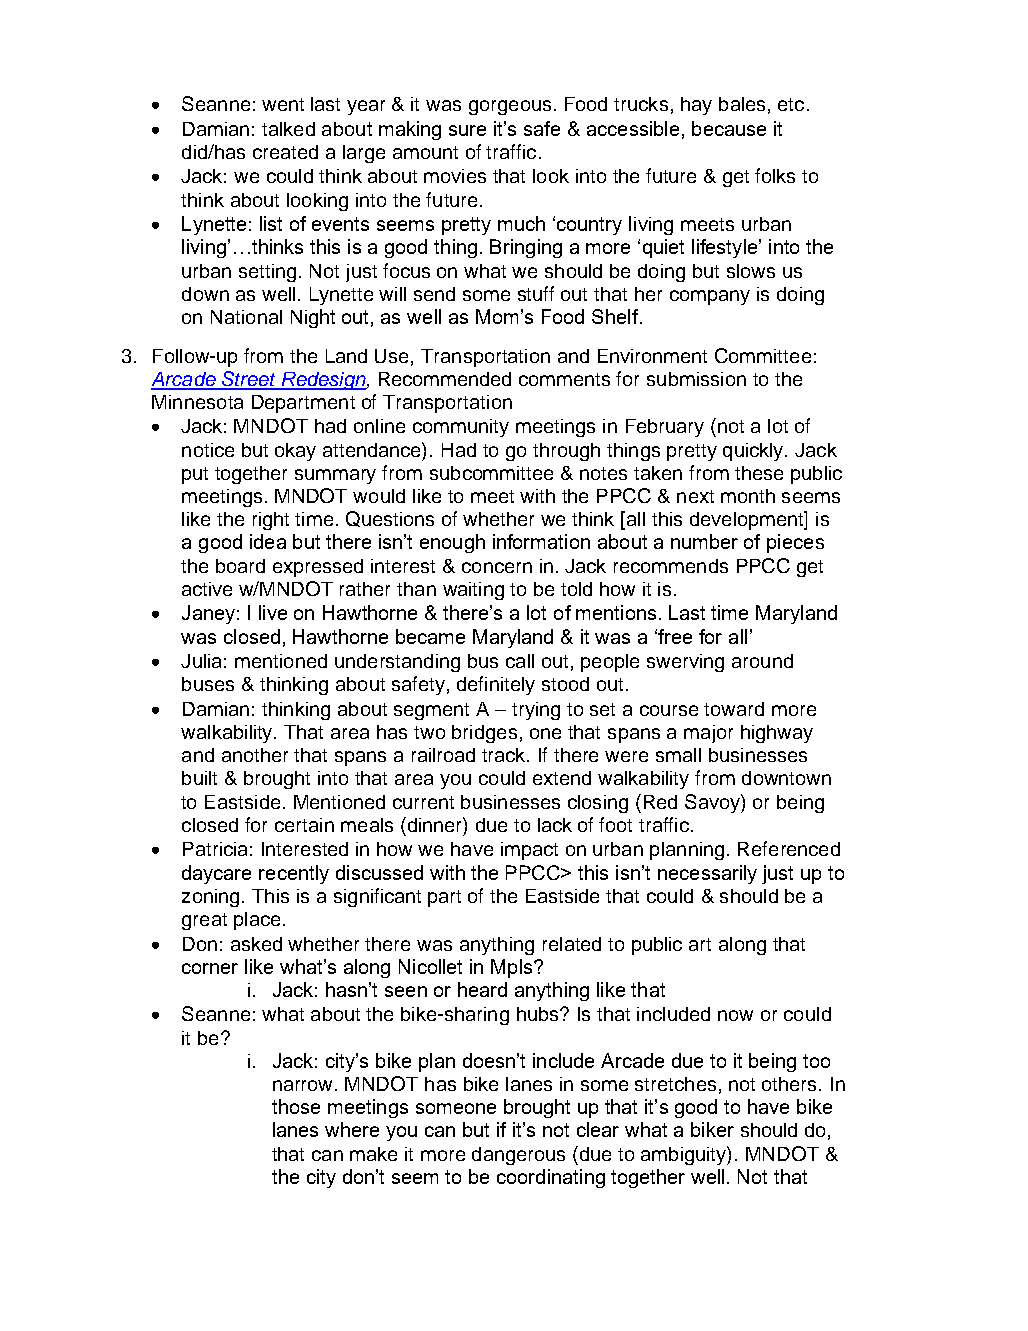  What do you see at coordinates (467, 130) in the page?
I see `sure` at bounding box center [467, 130].
